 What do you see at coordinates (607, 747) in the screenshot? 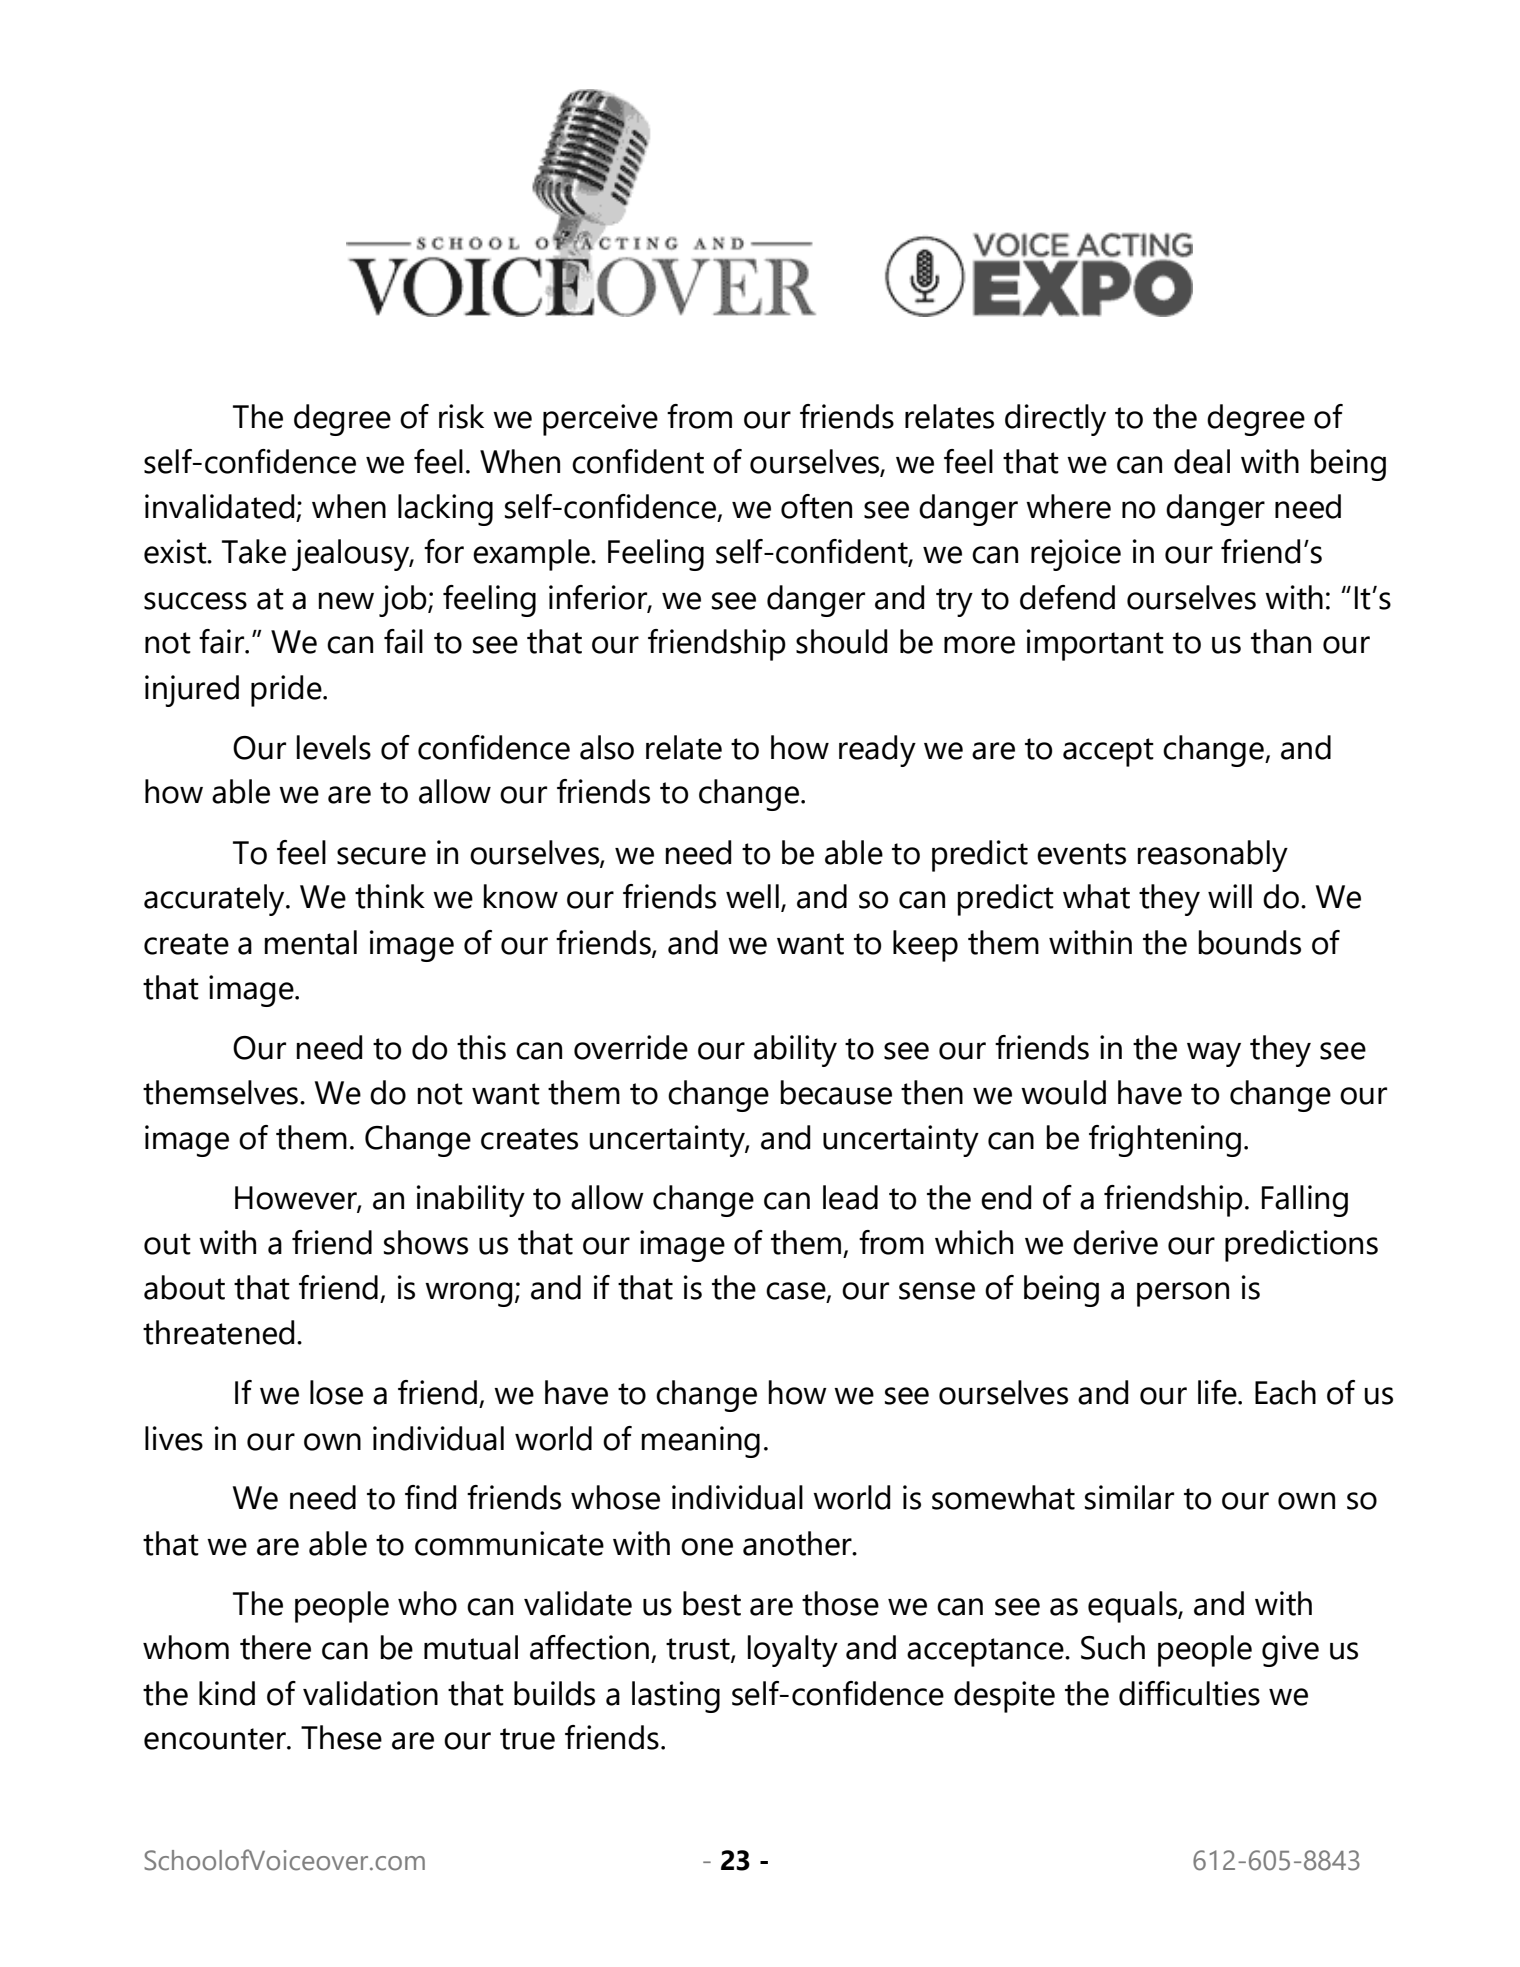
I see `also` at bounding box center [607, 747].
